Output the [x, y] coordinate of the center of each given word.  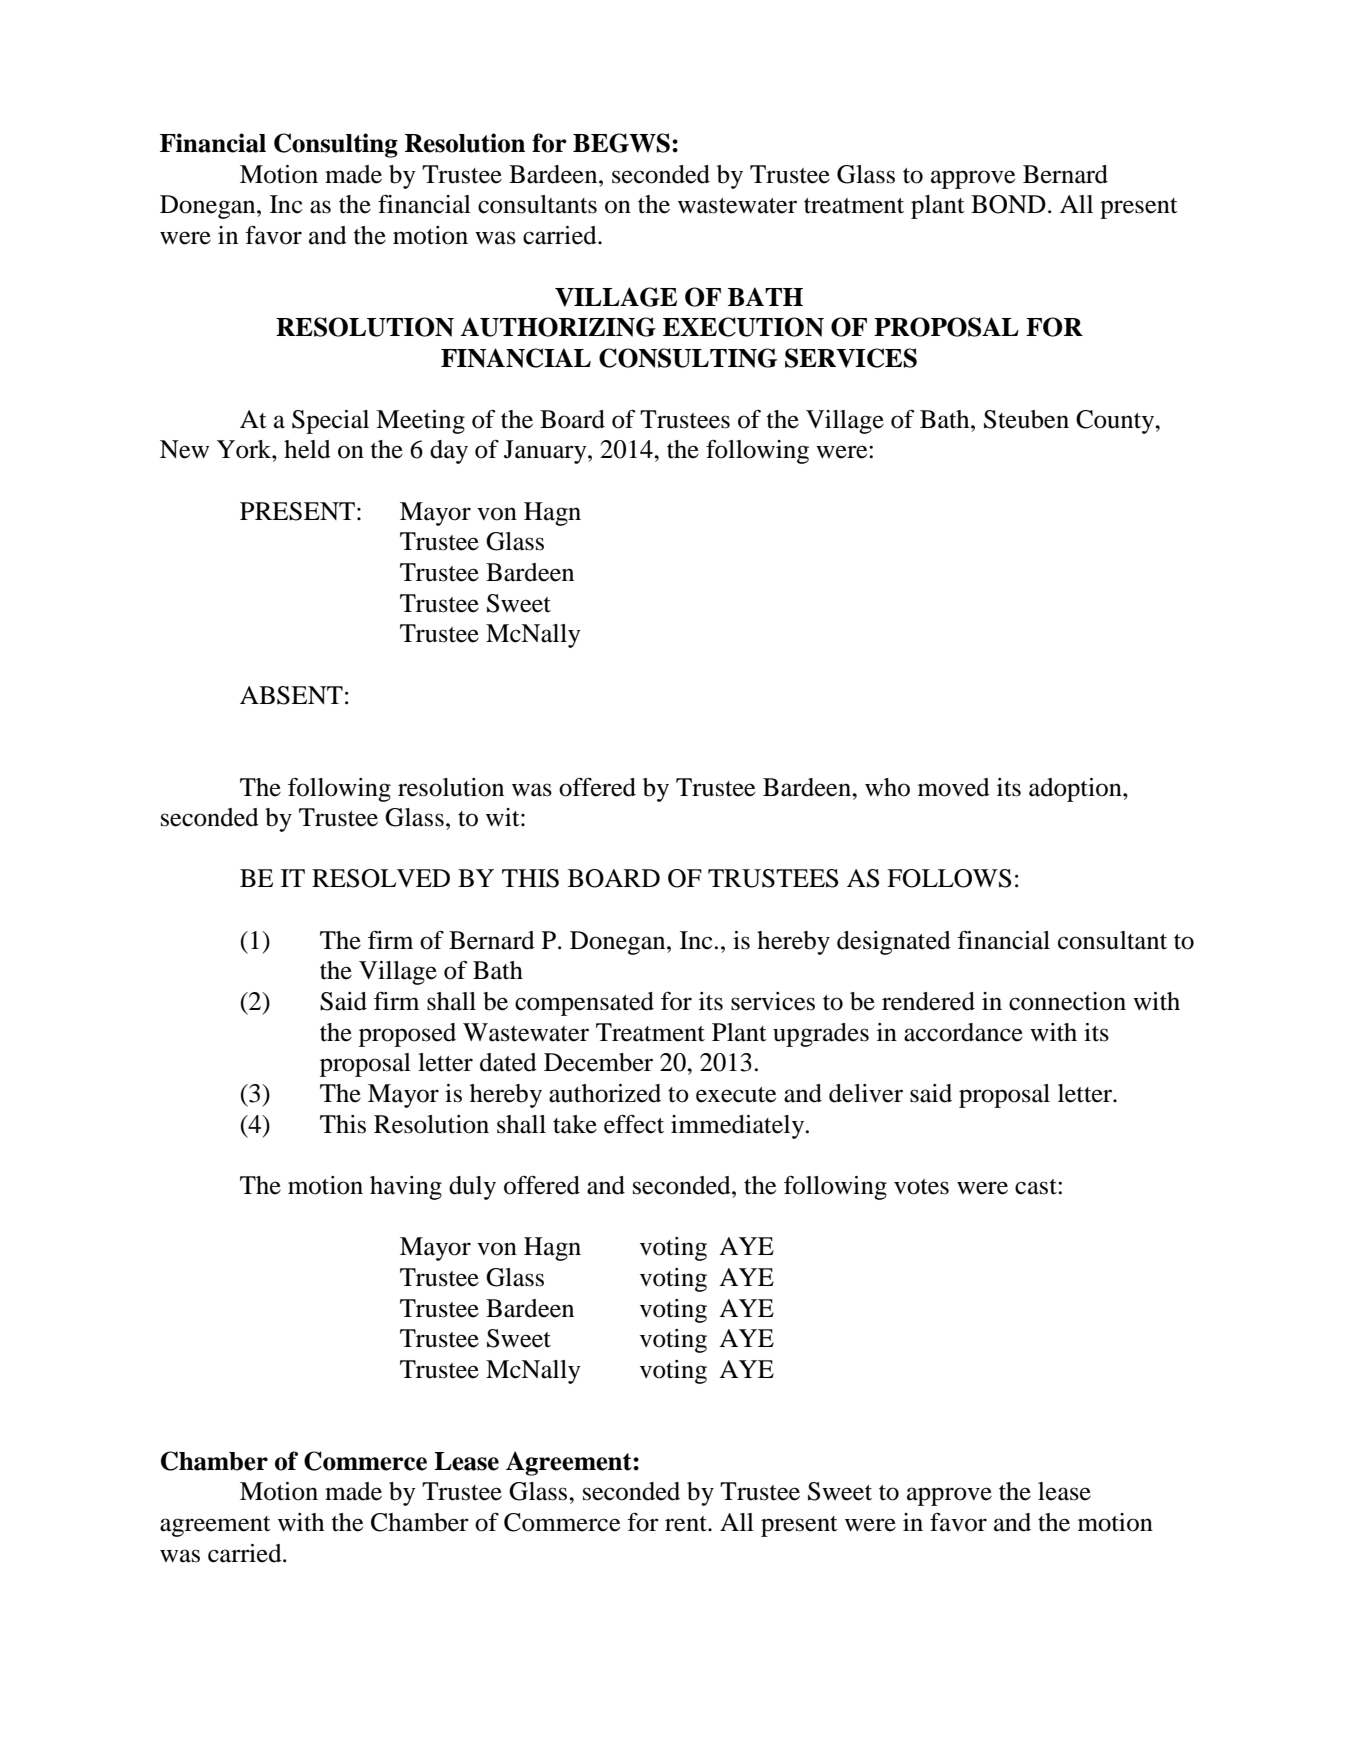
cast [1037, 1187]
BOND [1008, 204]
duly [472, 1188]
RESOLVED [381, 878]
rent [687, 1524]
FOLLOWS [949, 878]
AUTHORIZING [558, 327]
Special [330, 422]
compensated [584, 1004]
